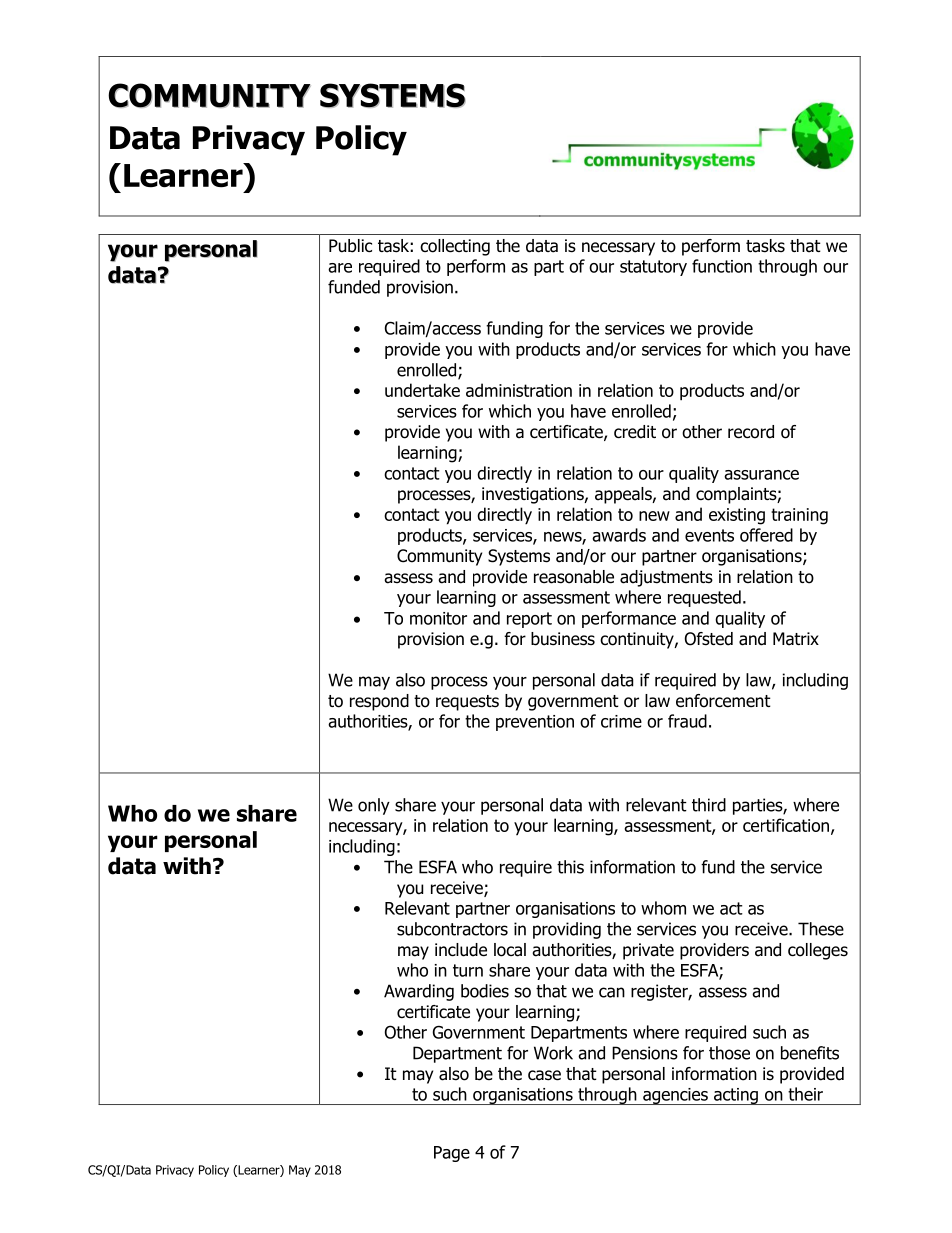 Image resolution: width=952 pixels, height=1233 pixels. Describe the element at coordinates (422, 390) in the screenshot. I see `undertake` at that location.
